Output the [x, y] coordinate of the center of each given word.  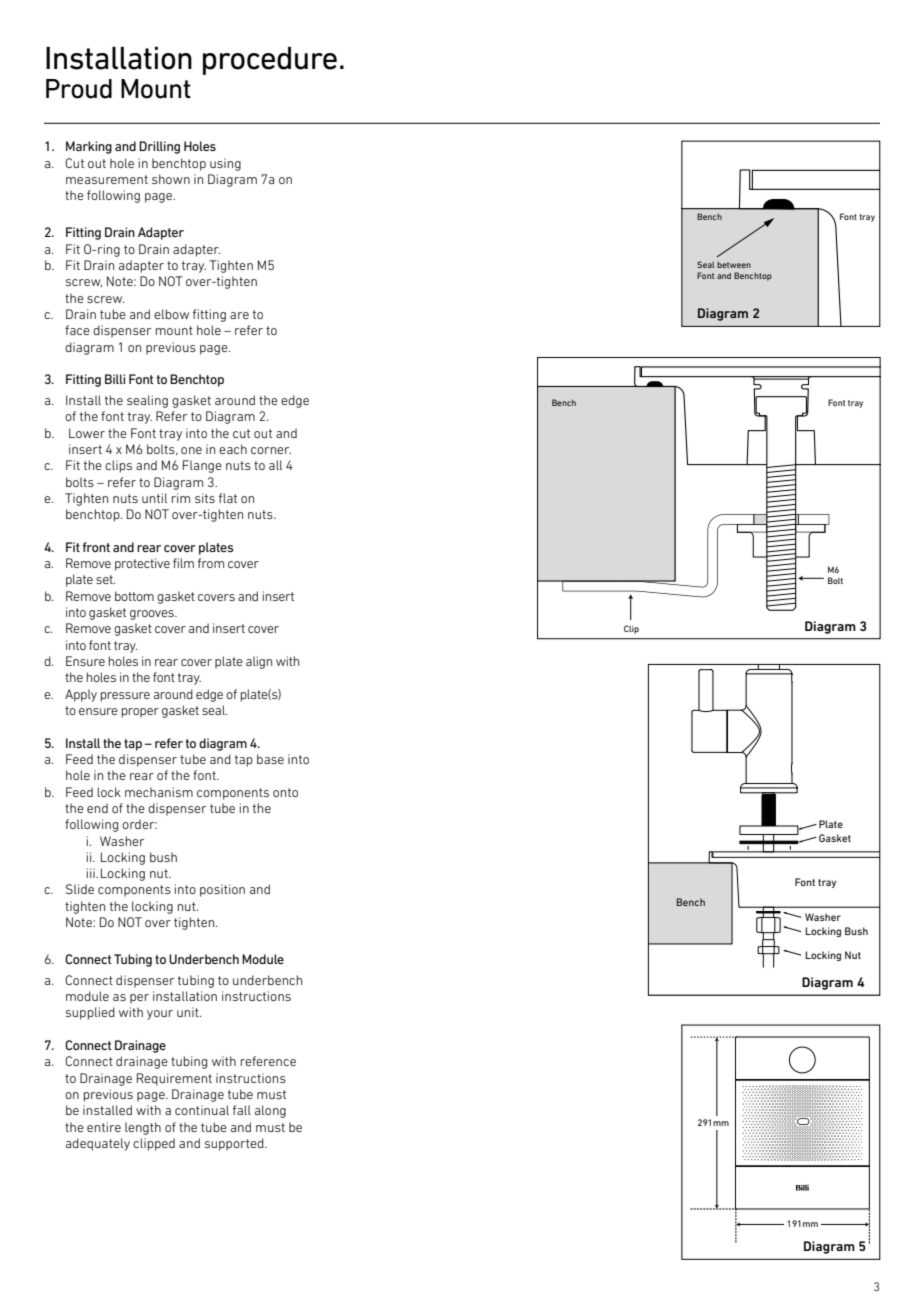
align [259, 662]
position [222, 890]
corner [271, 450]
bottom [134, 596]
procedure [270, 60]
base [270, 759]
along [270, 1111]
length [143, 1128]
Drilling [159, 147]
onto [285, 792]
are [239, 315]
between [734, 265]
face [77, 330]
